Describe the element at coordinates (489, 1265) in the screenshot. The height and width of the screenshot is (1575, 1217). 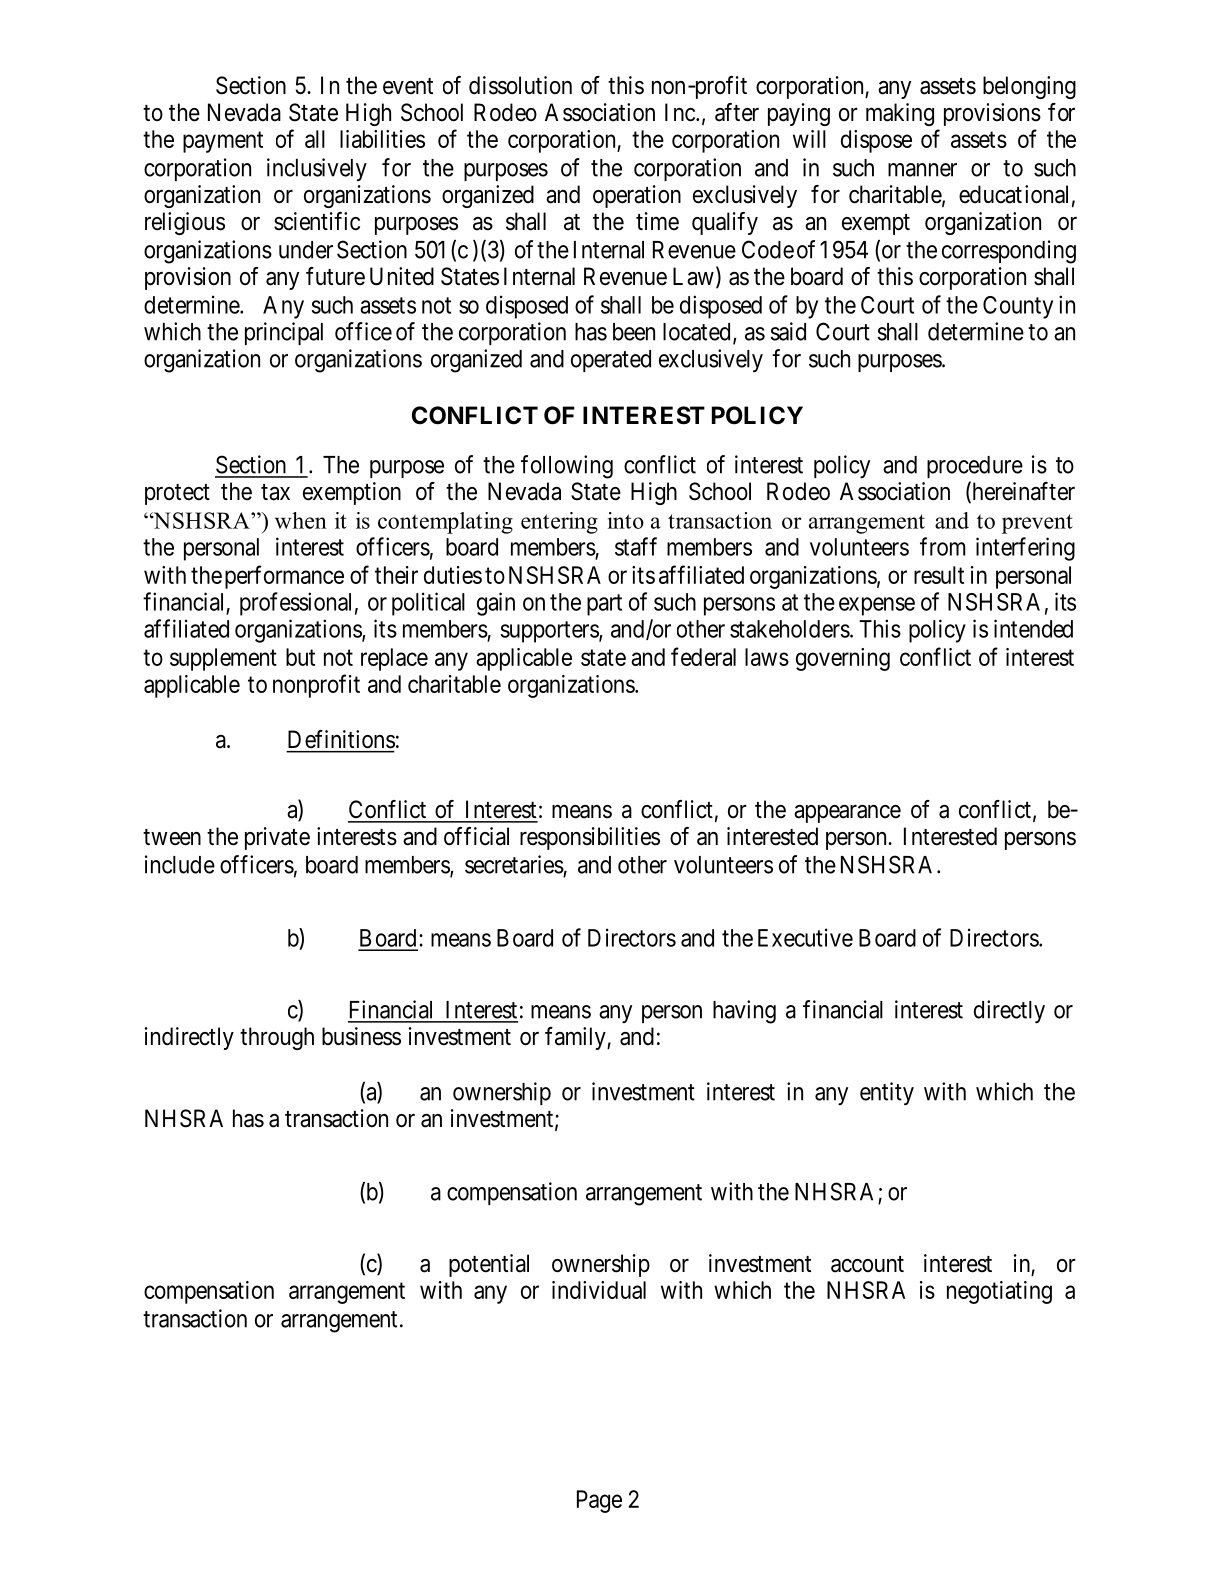
I see `potential` at that location.
